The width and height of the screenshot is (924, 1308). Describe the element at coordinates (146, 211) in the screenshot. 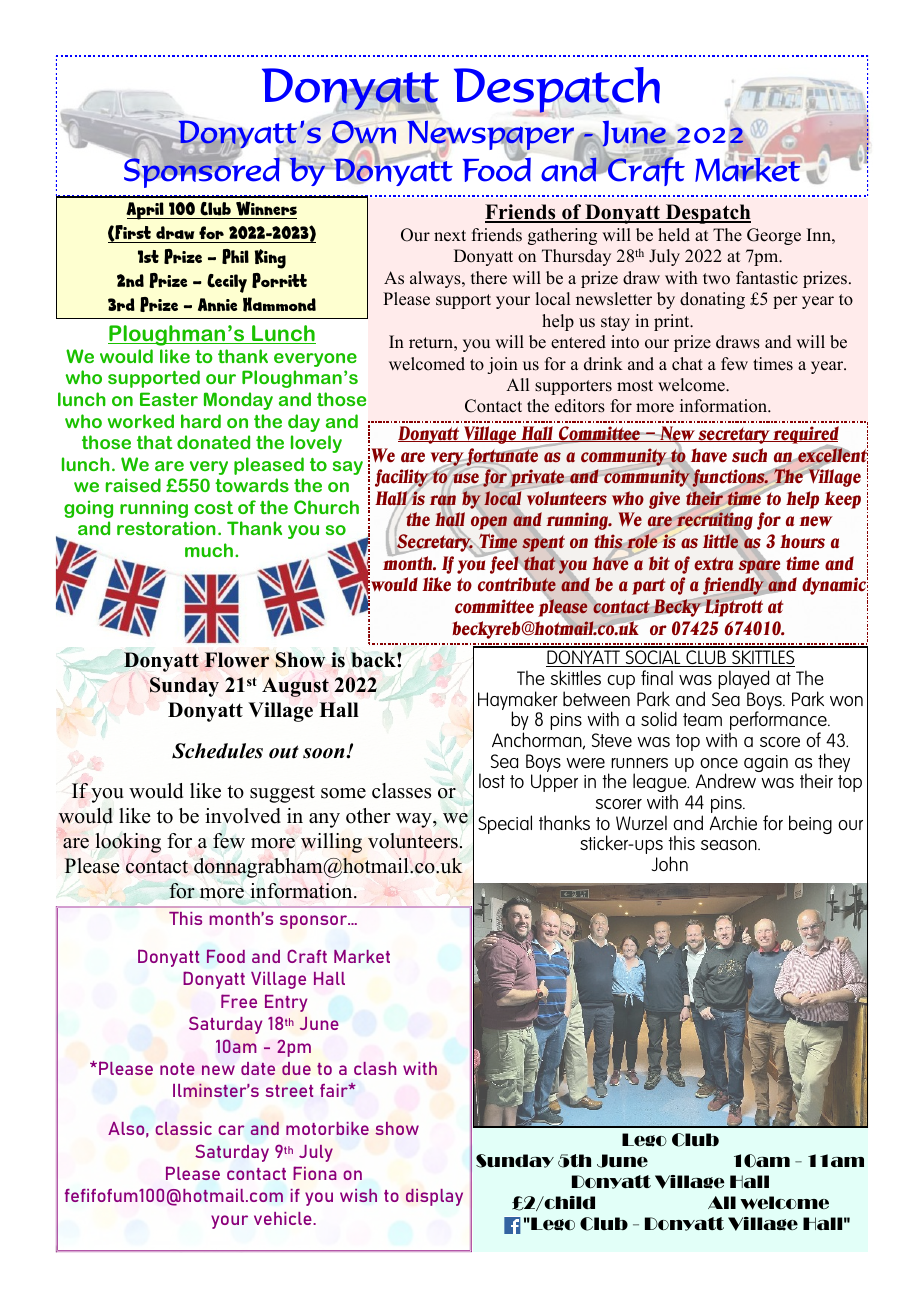

I see `April` at that location.
